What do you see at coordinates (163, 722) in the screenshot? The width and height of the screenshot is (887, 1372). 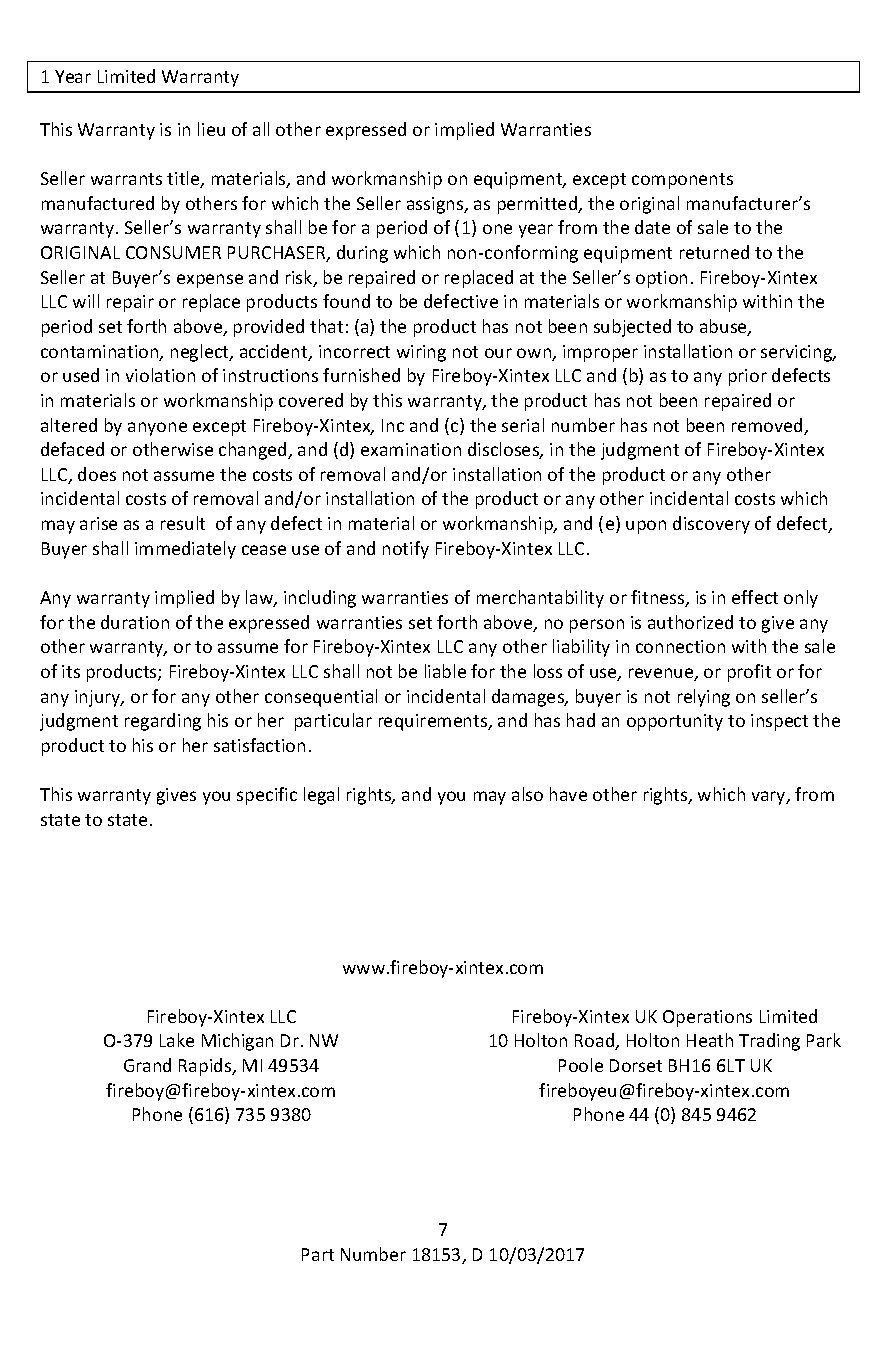 I see `regarding` at bounding box center [163, 722].
